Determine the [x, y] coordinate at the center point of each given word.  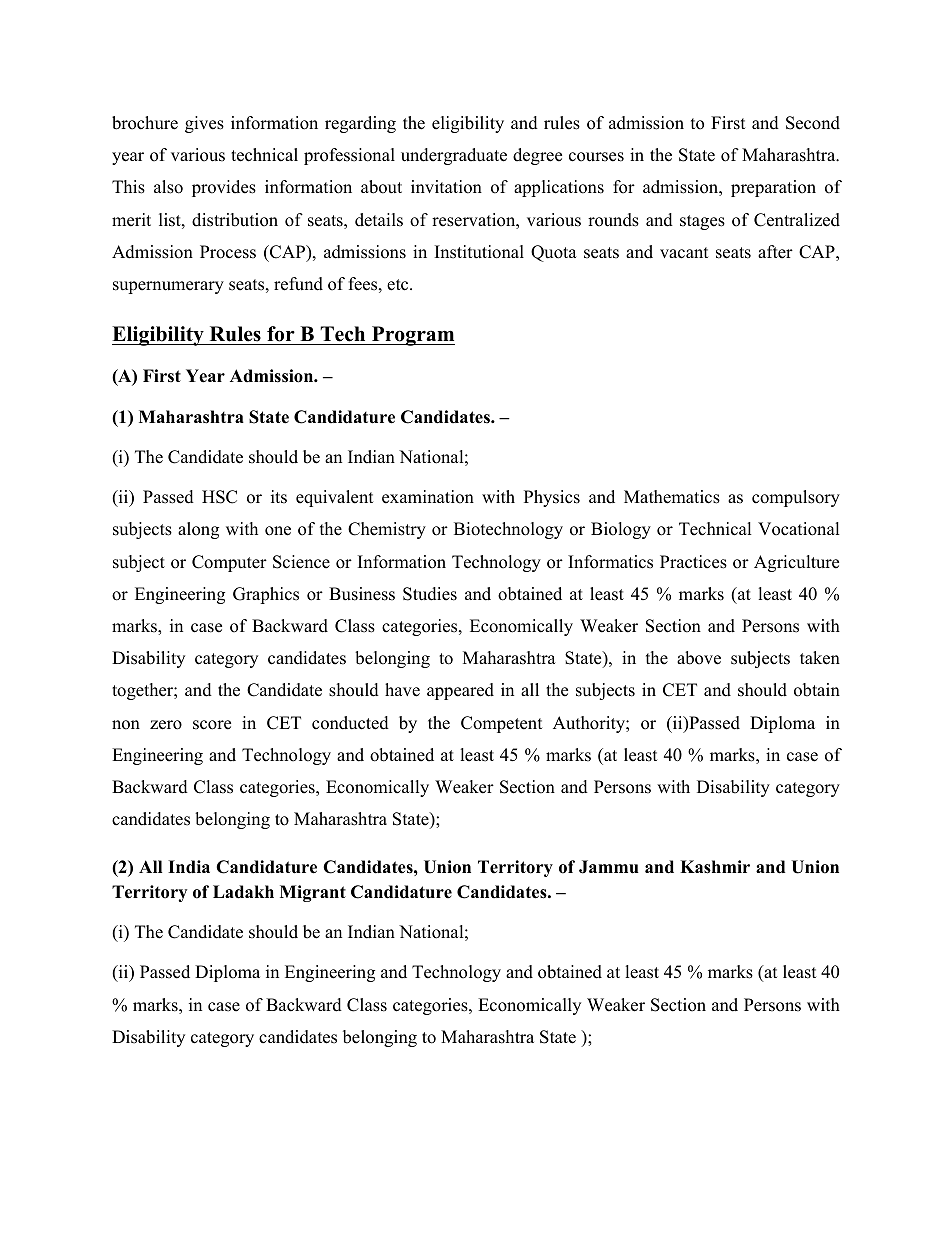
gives [204, 124]
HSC [219, 497]
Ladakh [243, 892]
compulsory [796, 498]
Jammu [609, 867]
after [775, 252]
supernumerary [168, 287]
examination [428, 497]
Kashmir [715, 867]
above [699, 658]
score [212, 725]
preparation [773, 188]
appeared [460, 691]
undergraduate [454, 156]
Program [412, 336]
